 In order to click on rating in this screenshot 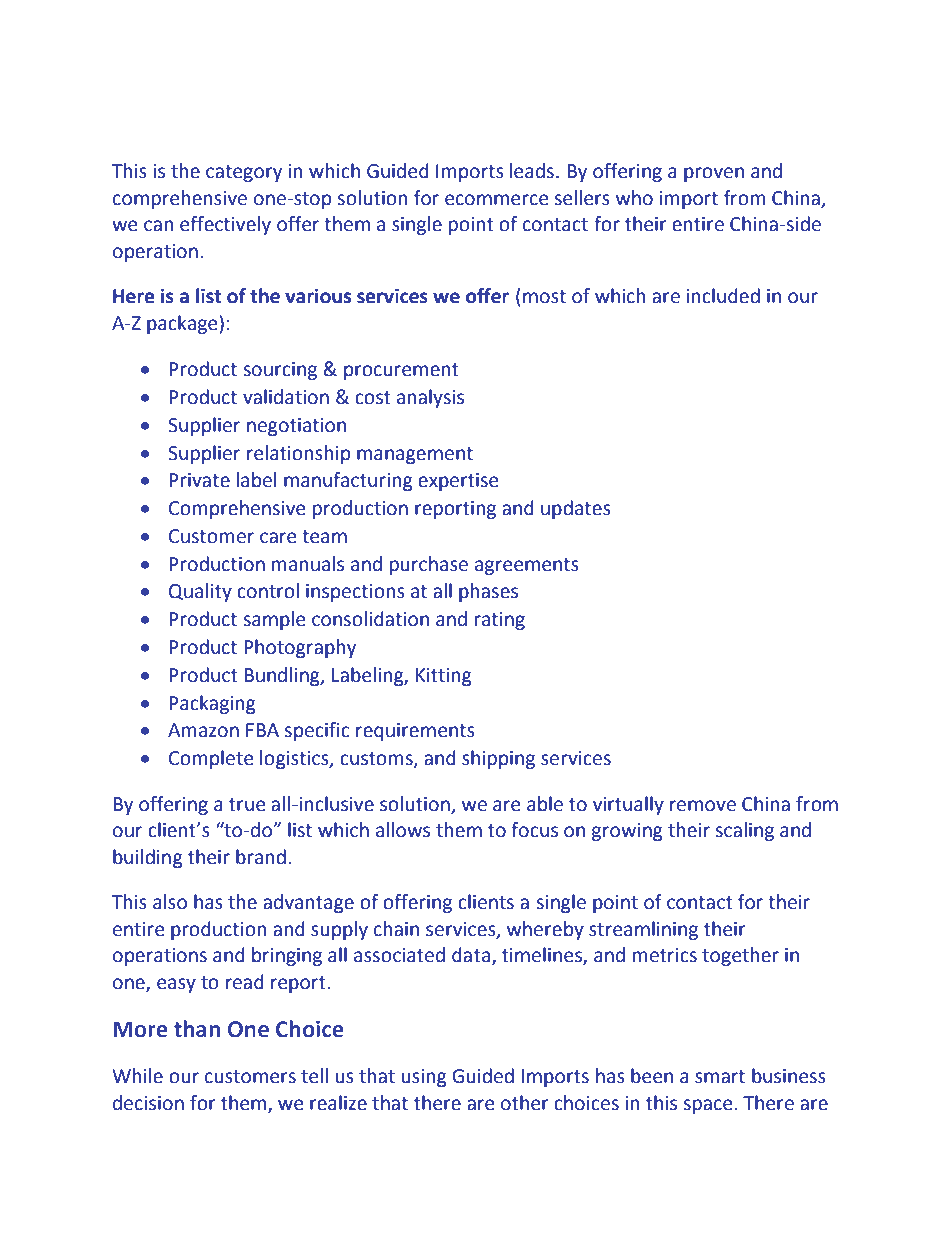, I will do `click(500, 621)`.
